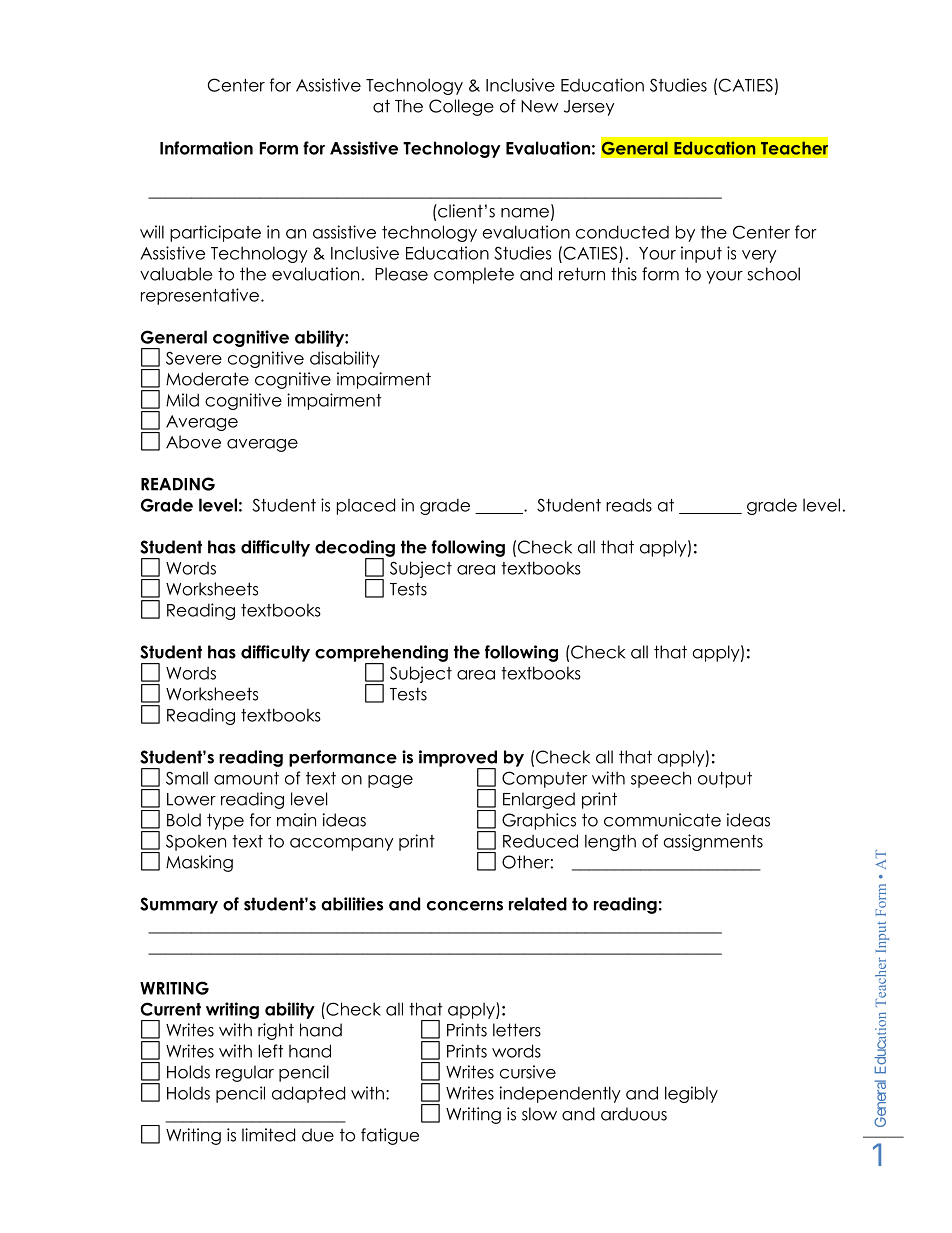  Describe the element at coordinates (355, 549) in the screenshot. I see `decoding` at that location.
